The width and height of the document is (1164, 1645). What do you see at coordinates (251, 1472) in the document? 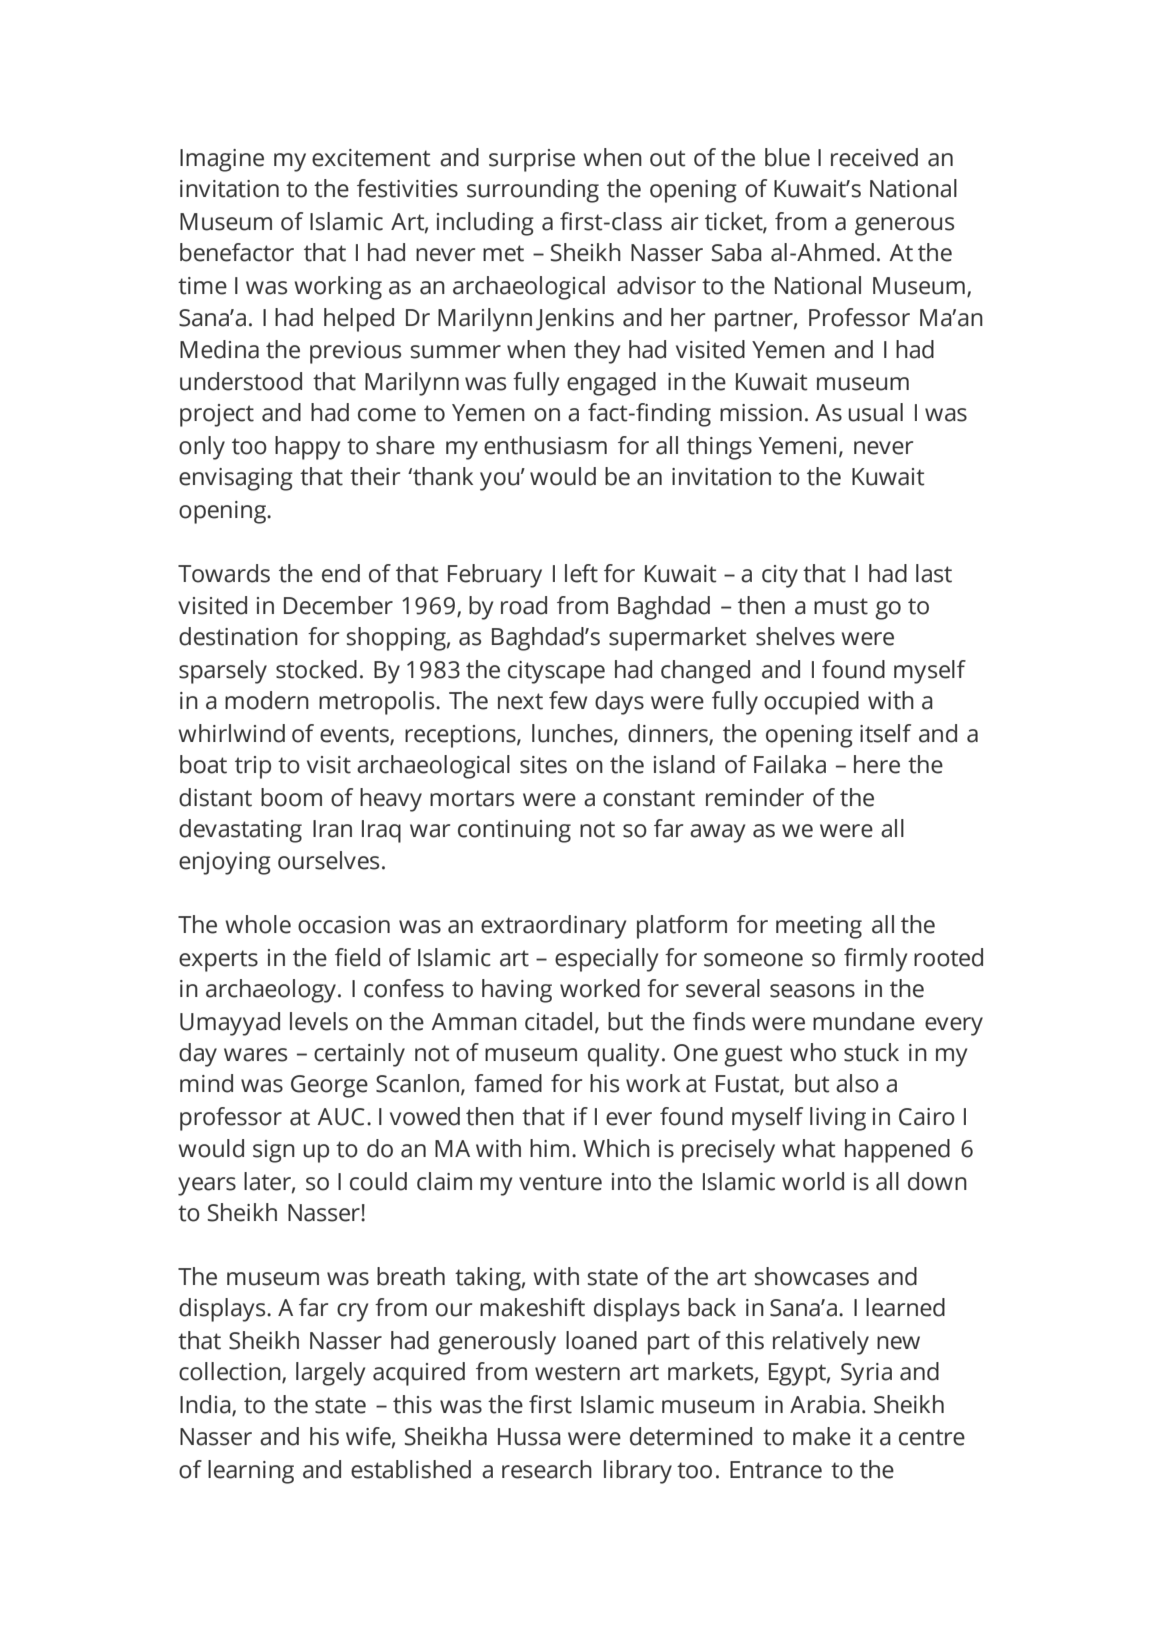
I see `learning` at bounding box center [251, 1472].
